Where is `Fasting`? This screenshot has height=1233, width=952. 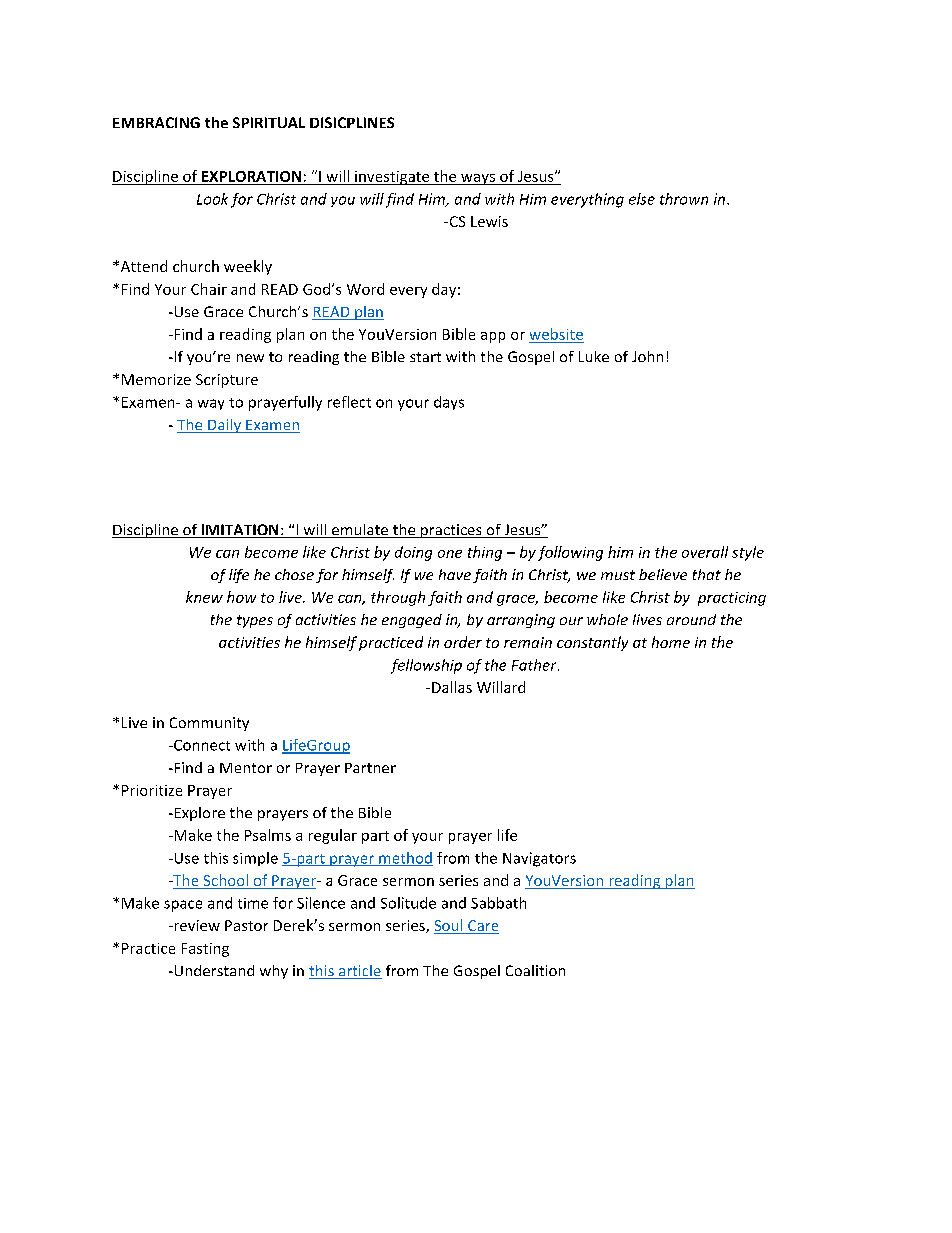
Fasting is located at coordinates (205, 950).
